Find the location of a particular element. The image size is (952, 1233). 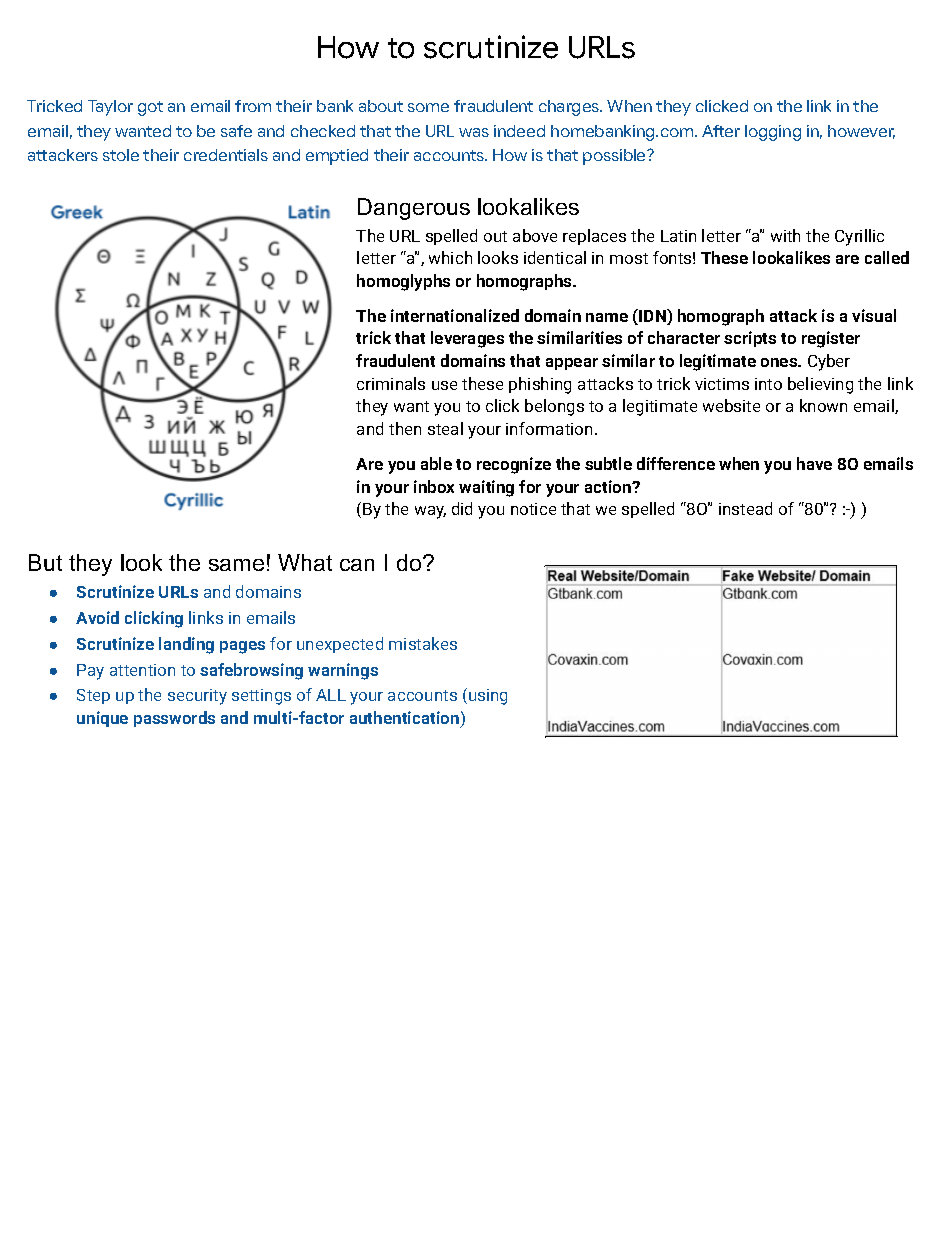

criminals is located at coordinates (391, 383).
